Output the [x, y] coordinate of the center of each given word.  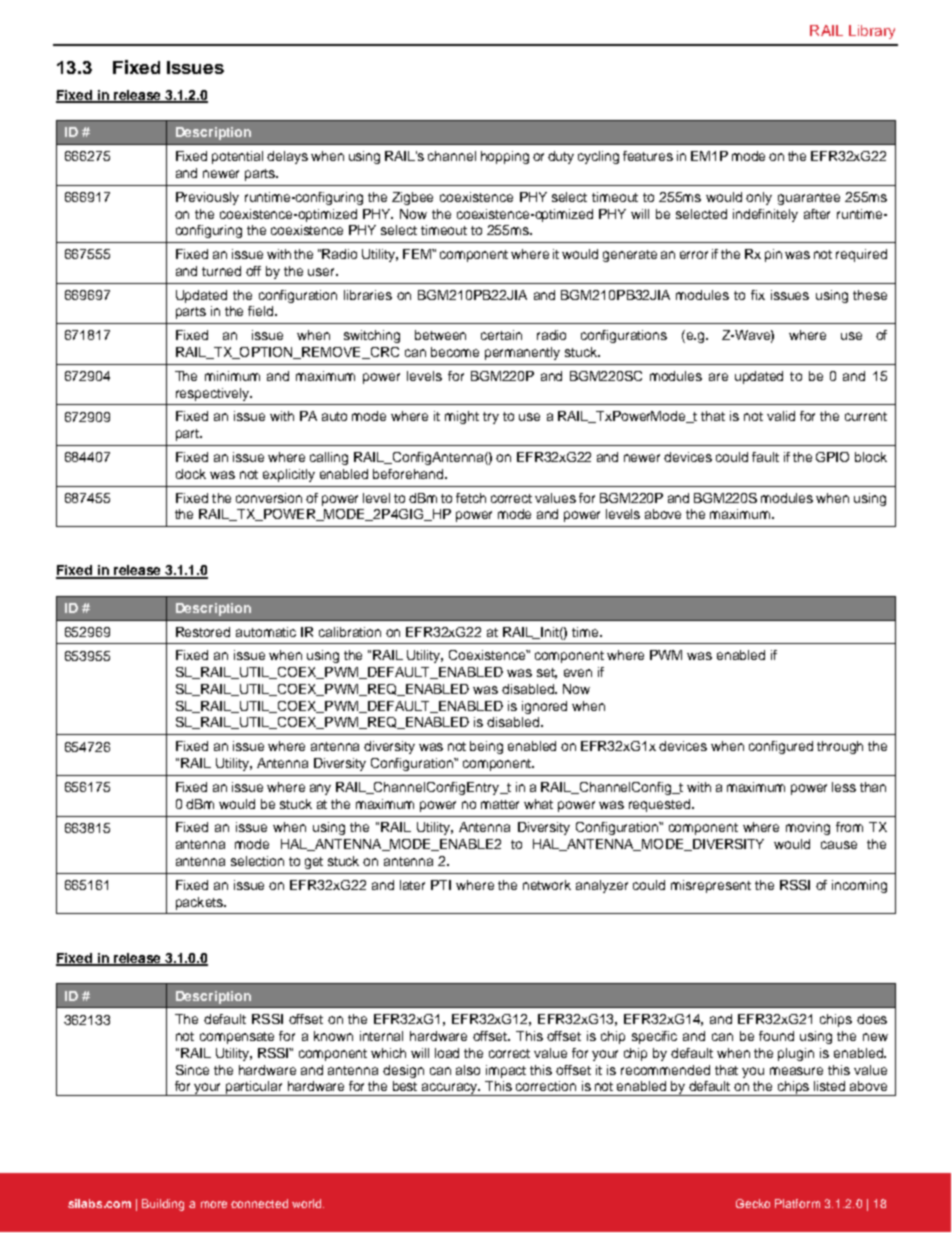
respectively [213, 394]
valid [781, 416]
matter [500, 804]
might [462, 417]
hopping [505, 157]
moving [808, 828]
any [320, 789]
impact [506, 1071]
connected [259, 1203]
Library [872, 32]
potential [237, 157]
